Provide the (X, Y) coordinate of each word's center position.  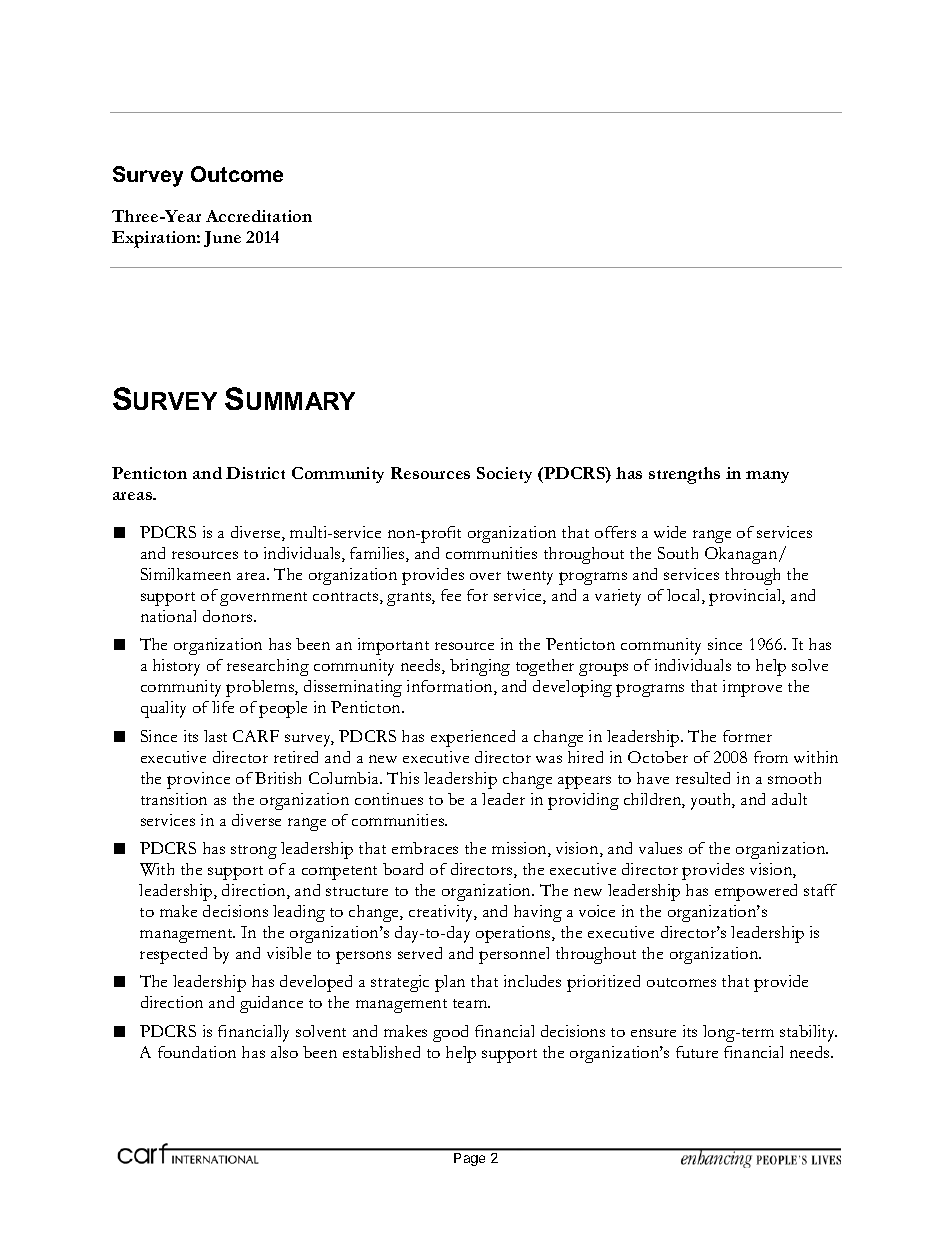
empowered (756, 892)
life (223, 707)
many (767, 477)
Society (504, 475)
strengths (684, 475)
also (284, 1052)
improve (752, 688)
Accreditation (259, 216)
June (222, 239)
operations (514, 934)
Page (469, 1159)
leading (299, 913)
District (255, 473)
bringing (480, 667)
